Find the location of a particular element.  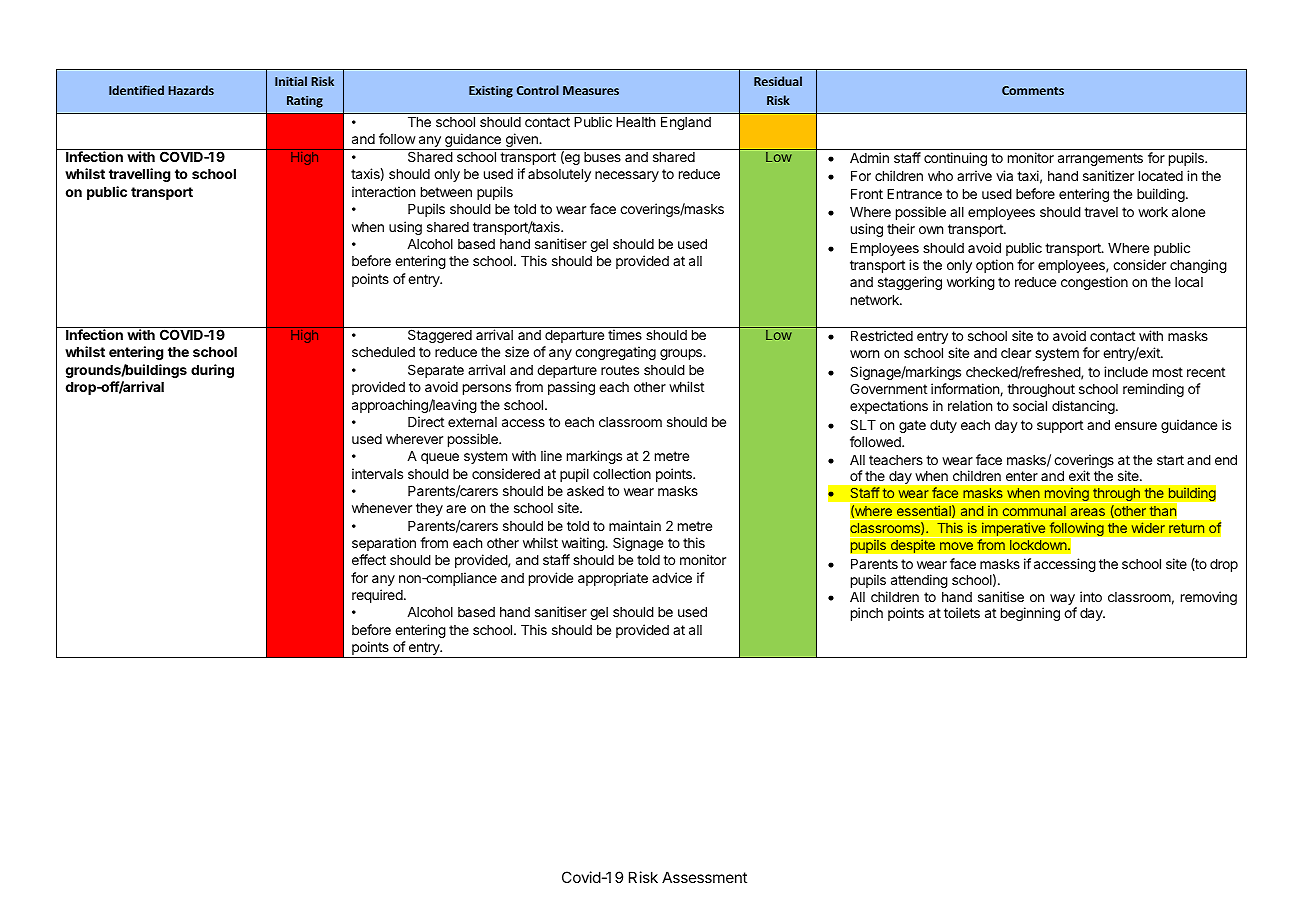

Rating is located at coordinates (305, 102).
